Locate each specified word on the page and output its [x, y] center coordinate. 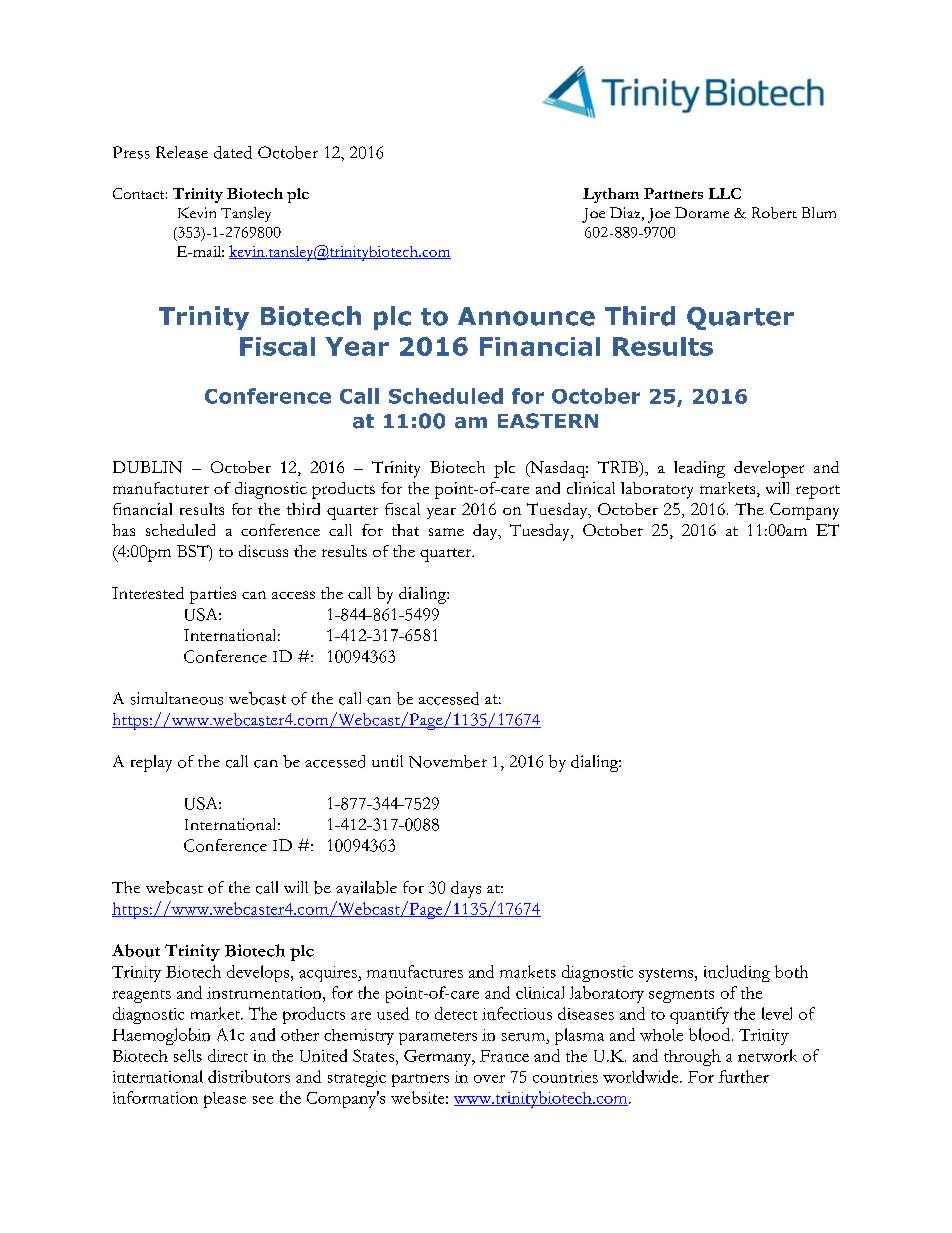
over [489, 1079]
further [744, 1076]
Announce [526, 316]
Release [182, 152]
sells [188, 1055]
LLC [725, 193]
